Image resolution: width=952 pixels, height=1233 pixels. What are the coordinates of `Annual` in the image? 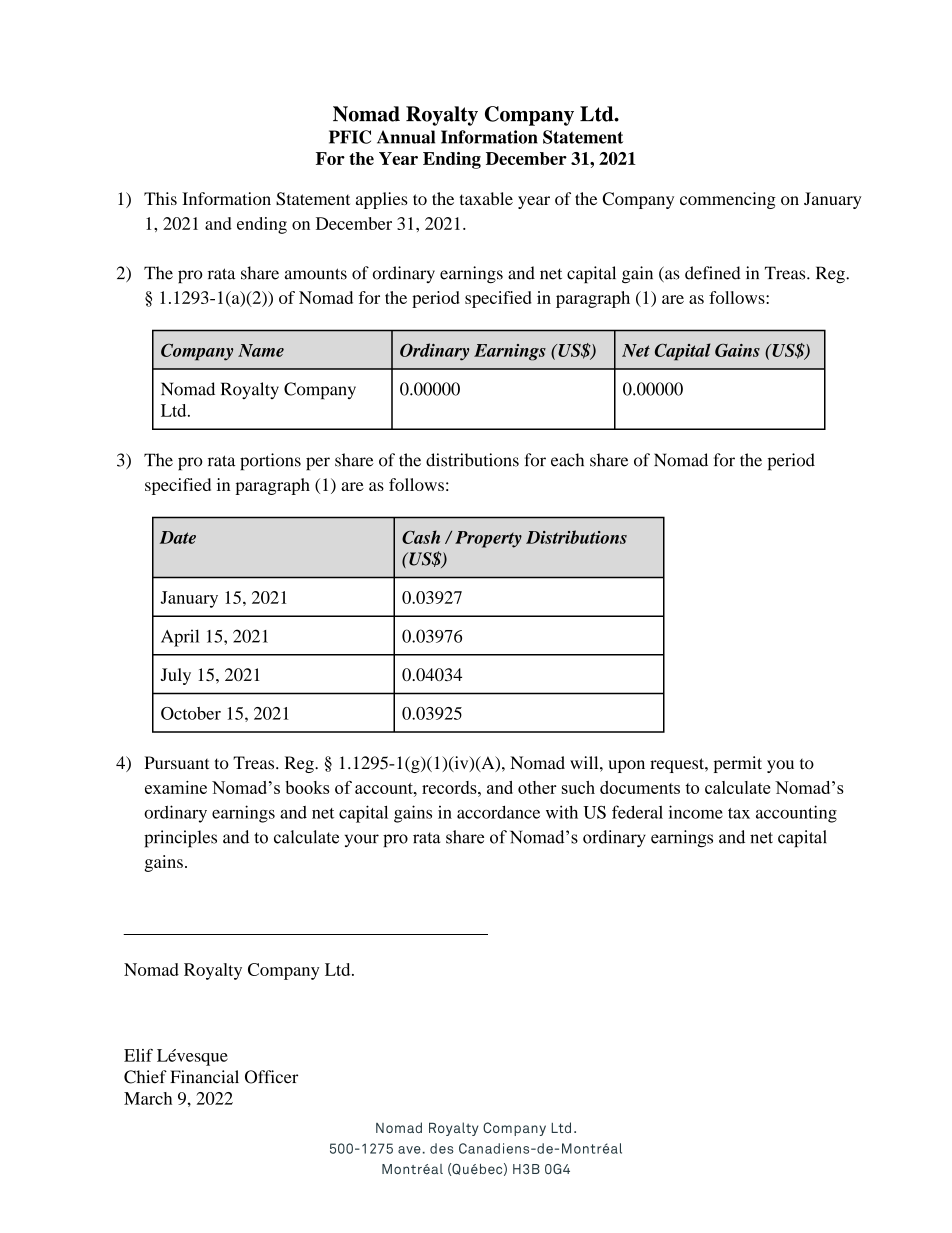 It's located at (406, 137).
